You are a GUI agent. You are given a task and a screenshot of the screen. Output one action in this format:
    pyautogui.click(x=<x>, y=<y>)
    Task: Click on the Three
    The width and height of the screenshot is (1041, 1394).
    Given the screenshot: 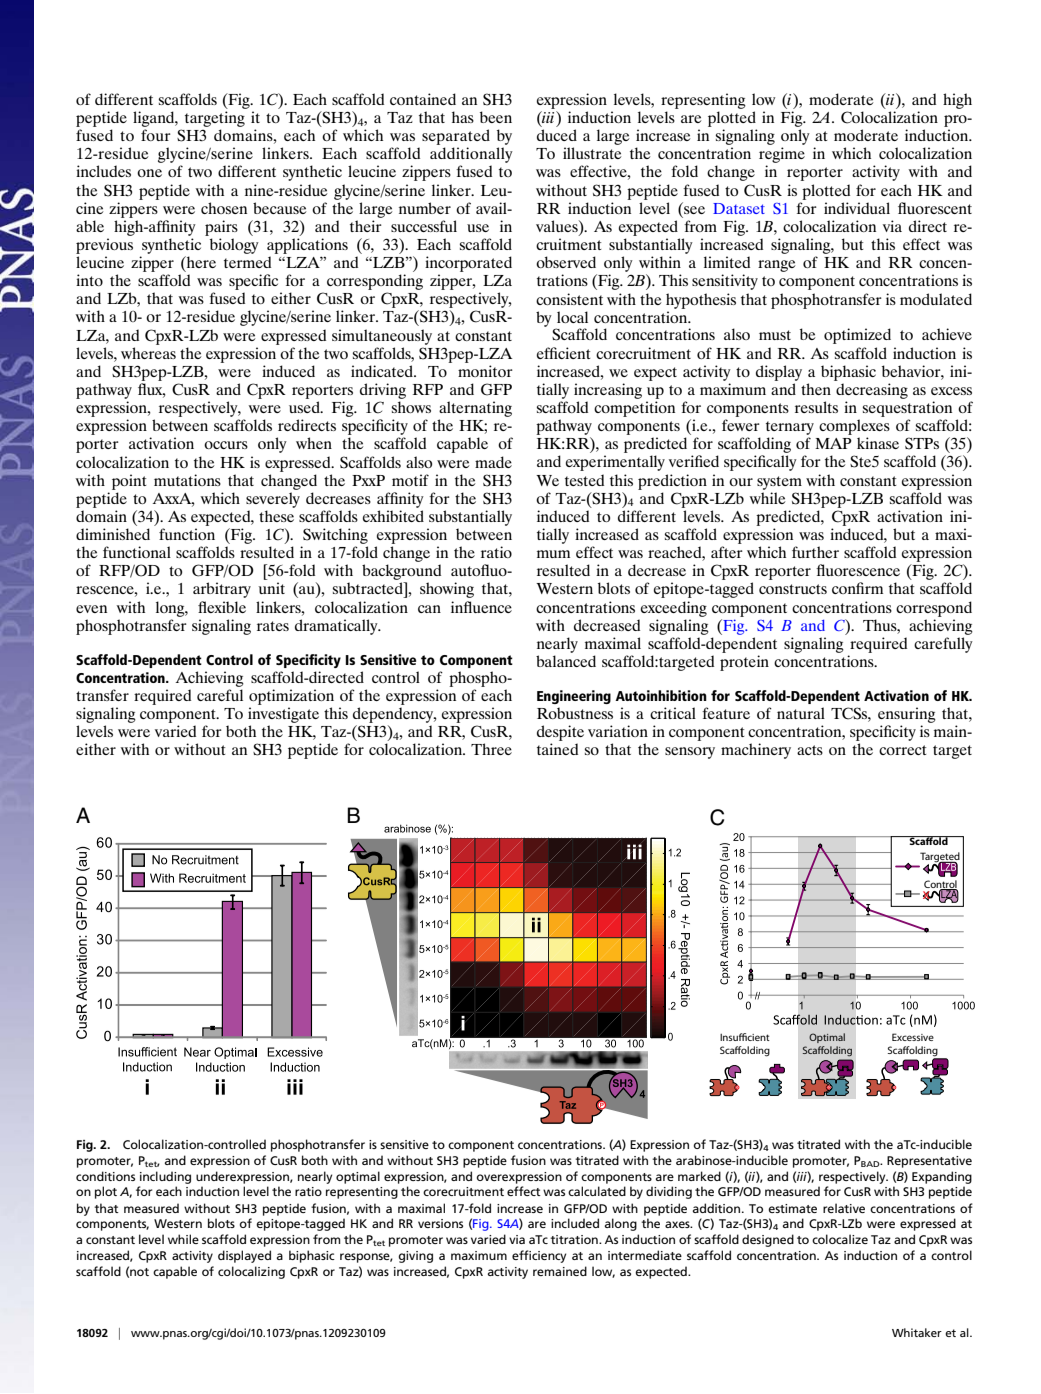 What is the action you would take?
    pyautogui.click(x=491, y=749)
